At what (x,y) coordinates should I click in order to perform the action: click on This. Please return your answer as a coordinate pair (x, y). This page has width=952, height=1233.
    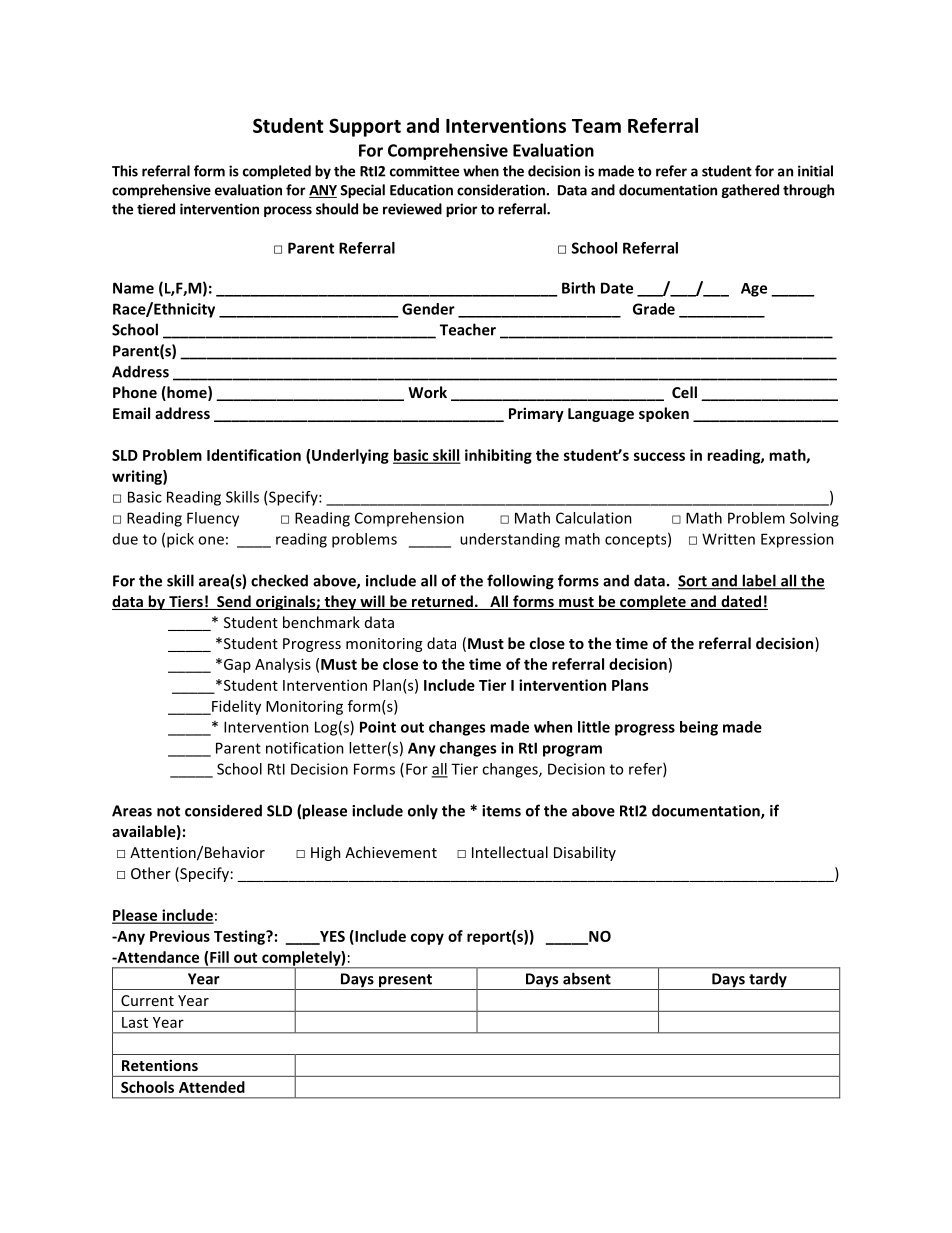
    Looking at the image, I should click on (125, 171).
